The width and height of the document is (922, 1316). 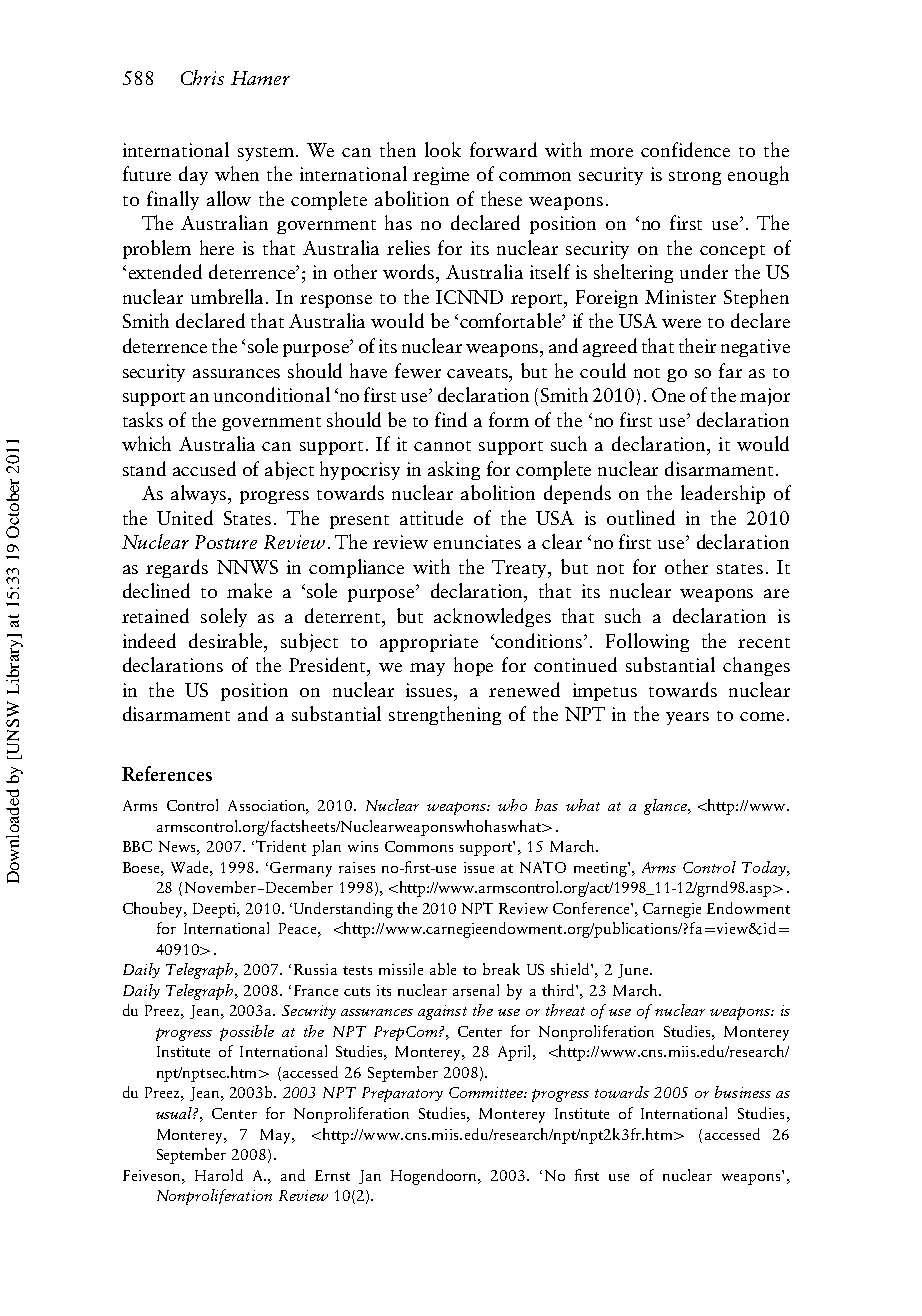 What do you see at coordinates (363, 846) in the document?
I see `wins` at bounding box center [363, 846].
